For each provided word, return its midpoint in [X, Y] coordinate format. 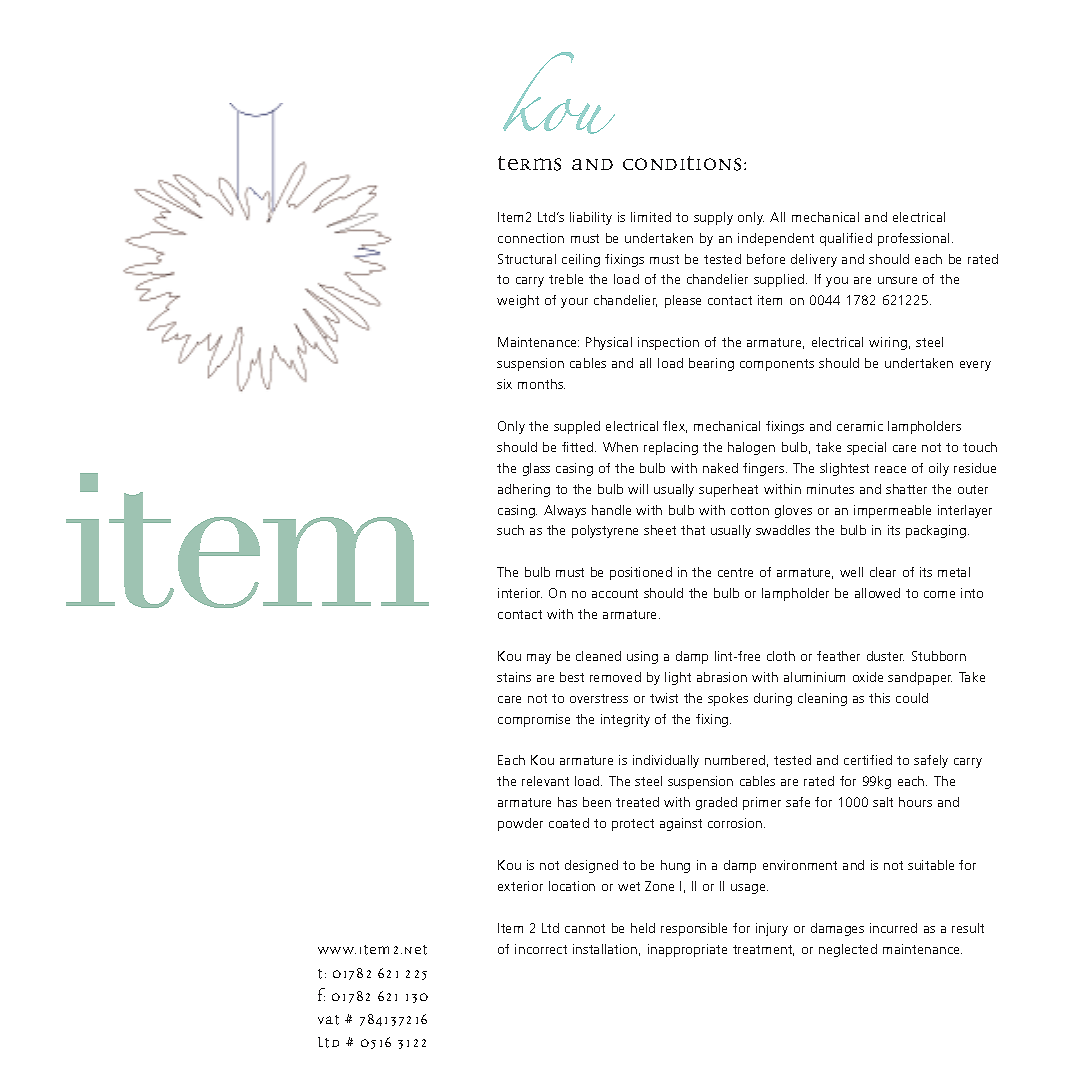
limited [651, 217]
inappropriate [687, 950]
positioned [641, 573]
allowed [877, 593]
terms [529, 163]
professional [913, 239]
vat [328, 1020]
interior [520, 593]
